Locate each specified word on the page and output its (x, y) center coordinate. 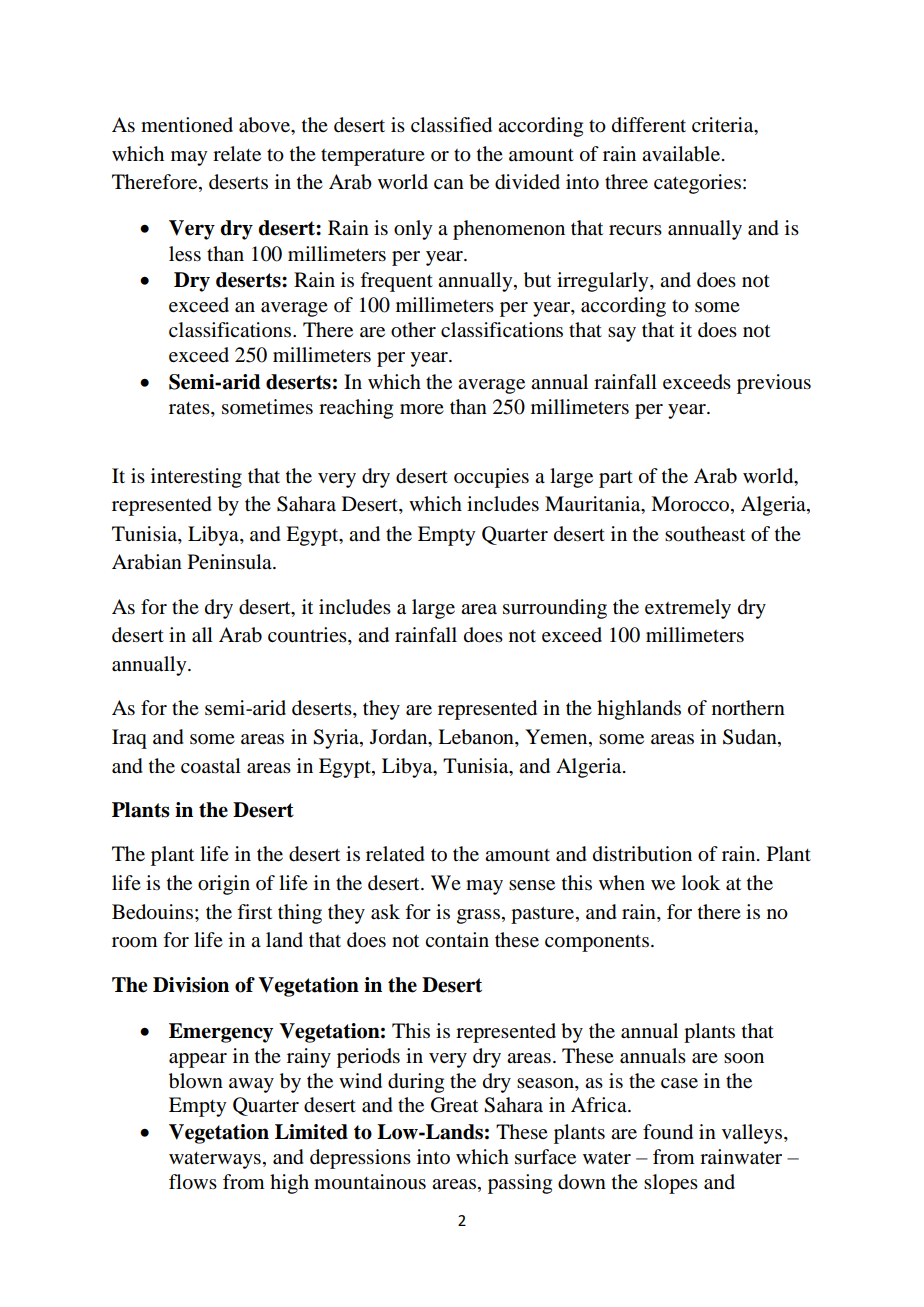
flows (193, 1182)
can (449, 184)
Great (454, 1105)
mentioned (187, 125)
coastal (211, 766)
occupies (491, 478)
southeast (705, 534)
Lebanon (477, 738)
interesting (196, 478)
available (682, 154)
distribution (642, 854)
